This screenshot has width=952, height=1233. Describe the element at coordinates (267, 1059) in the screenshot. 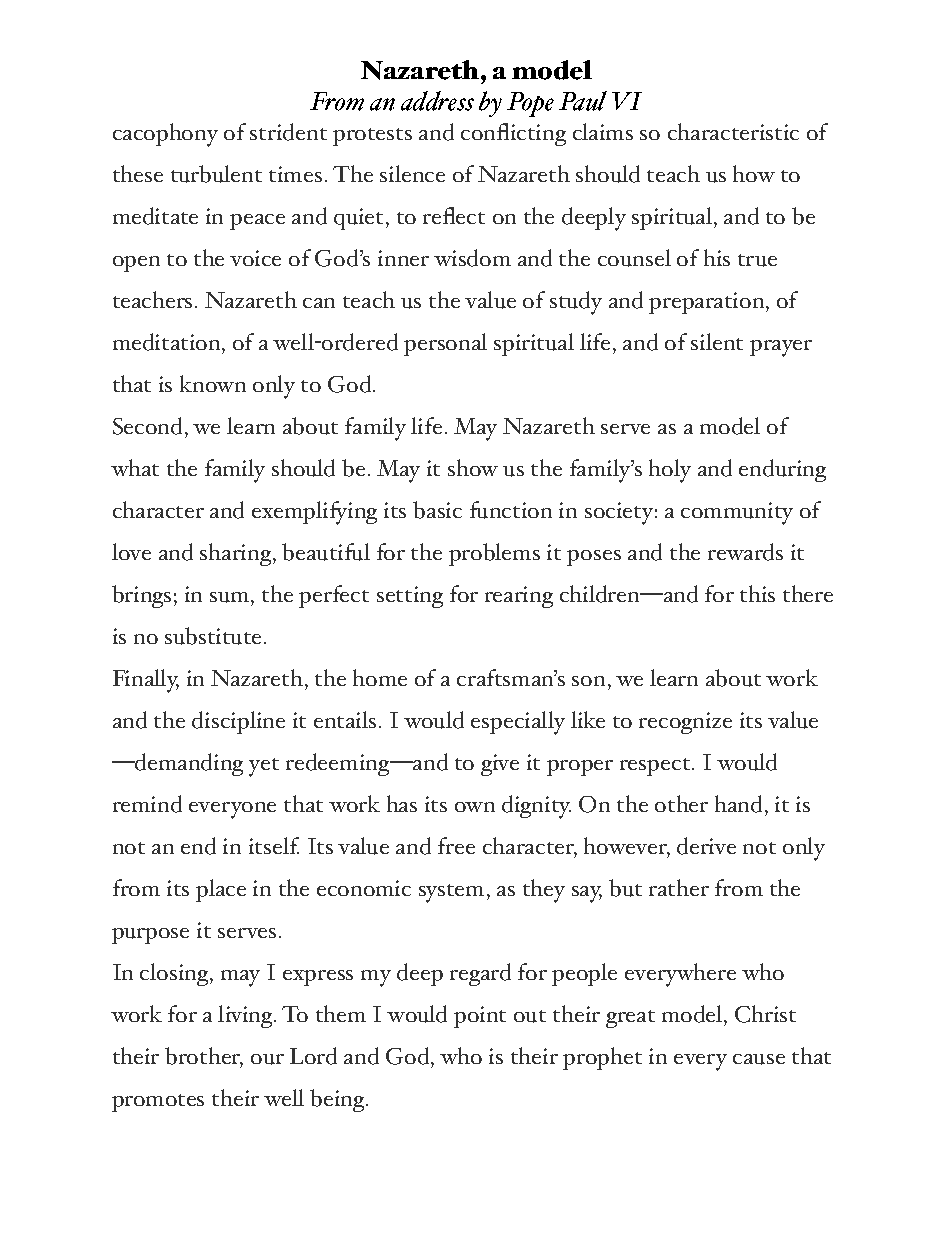

I see `our` at that location.
